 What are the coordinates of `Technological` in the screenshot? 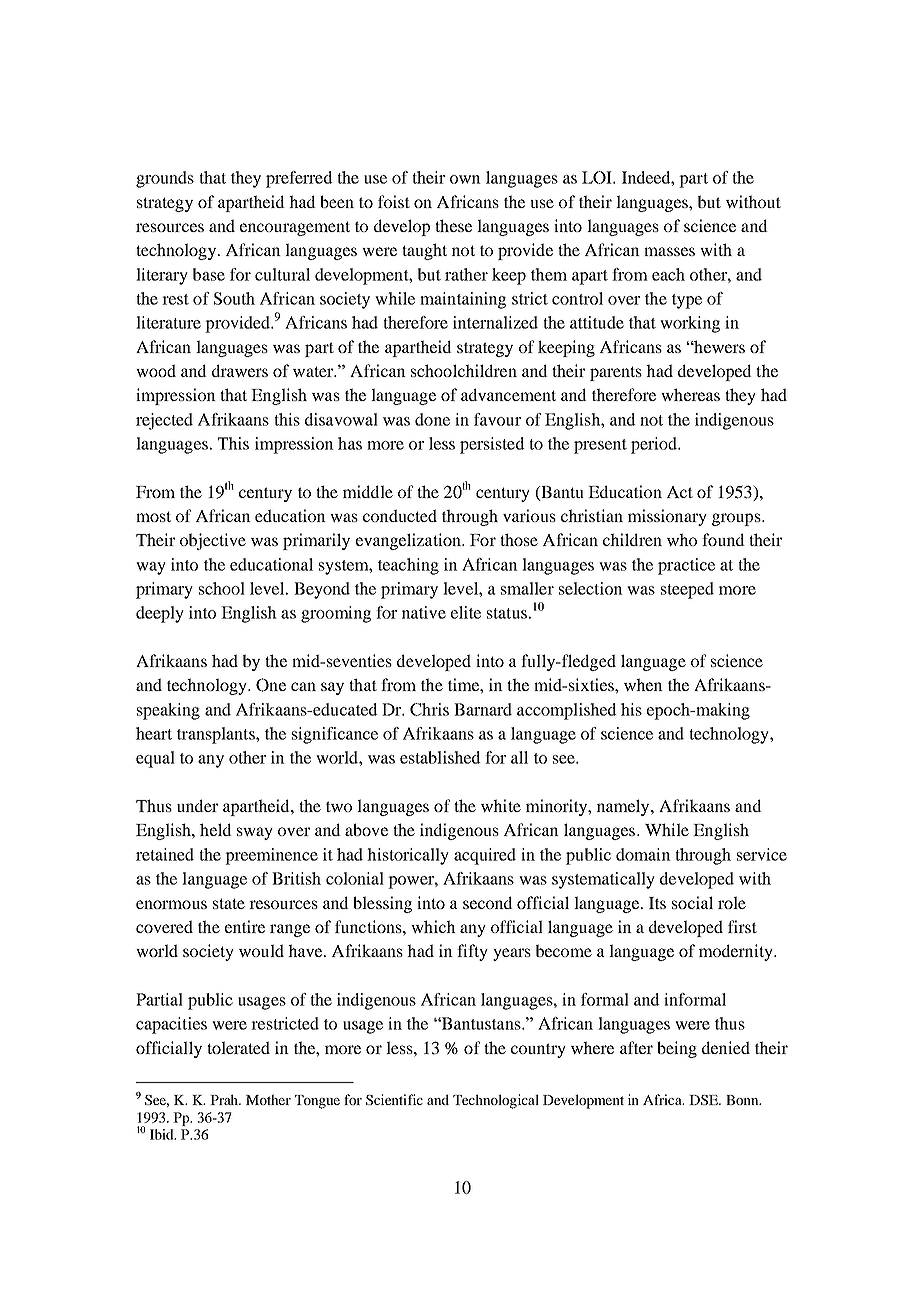 It's located at (496, 1101).
